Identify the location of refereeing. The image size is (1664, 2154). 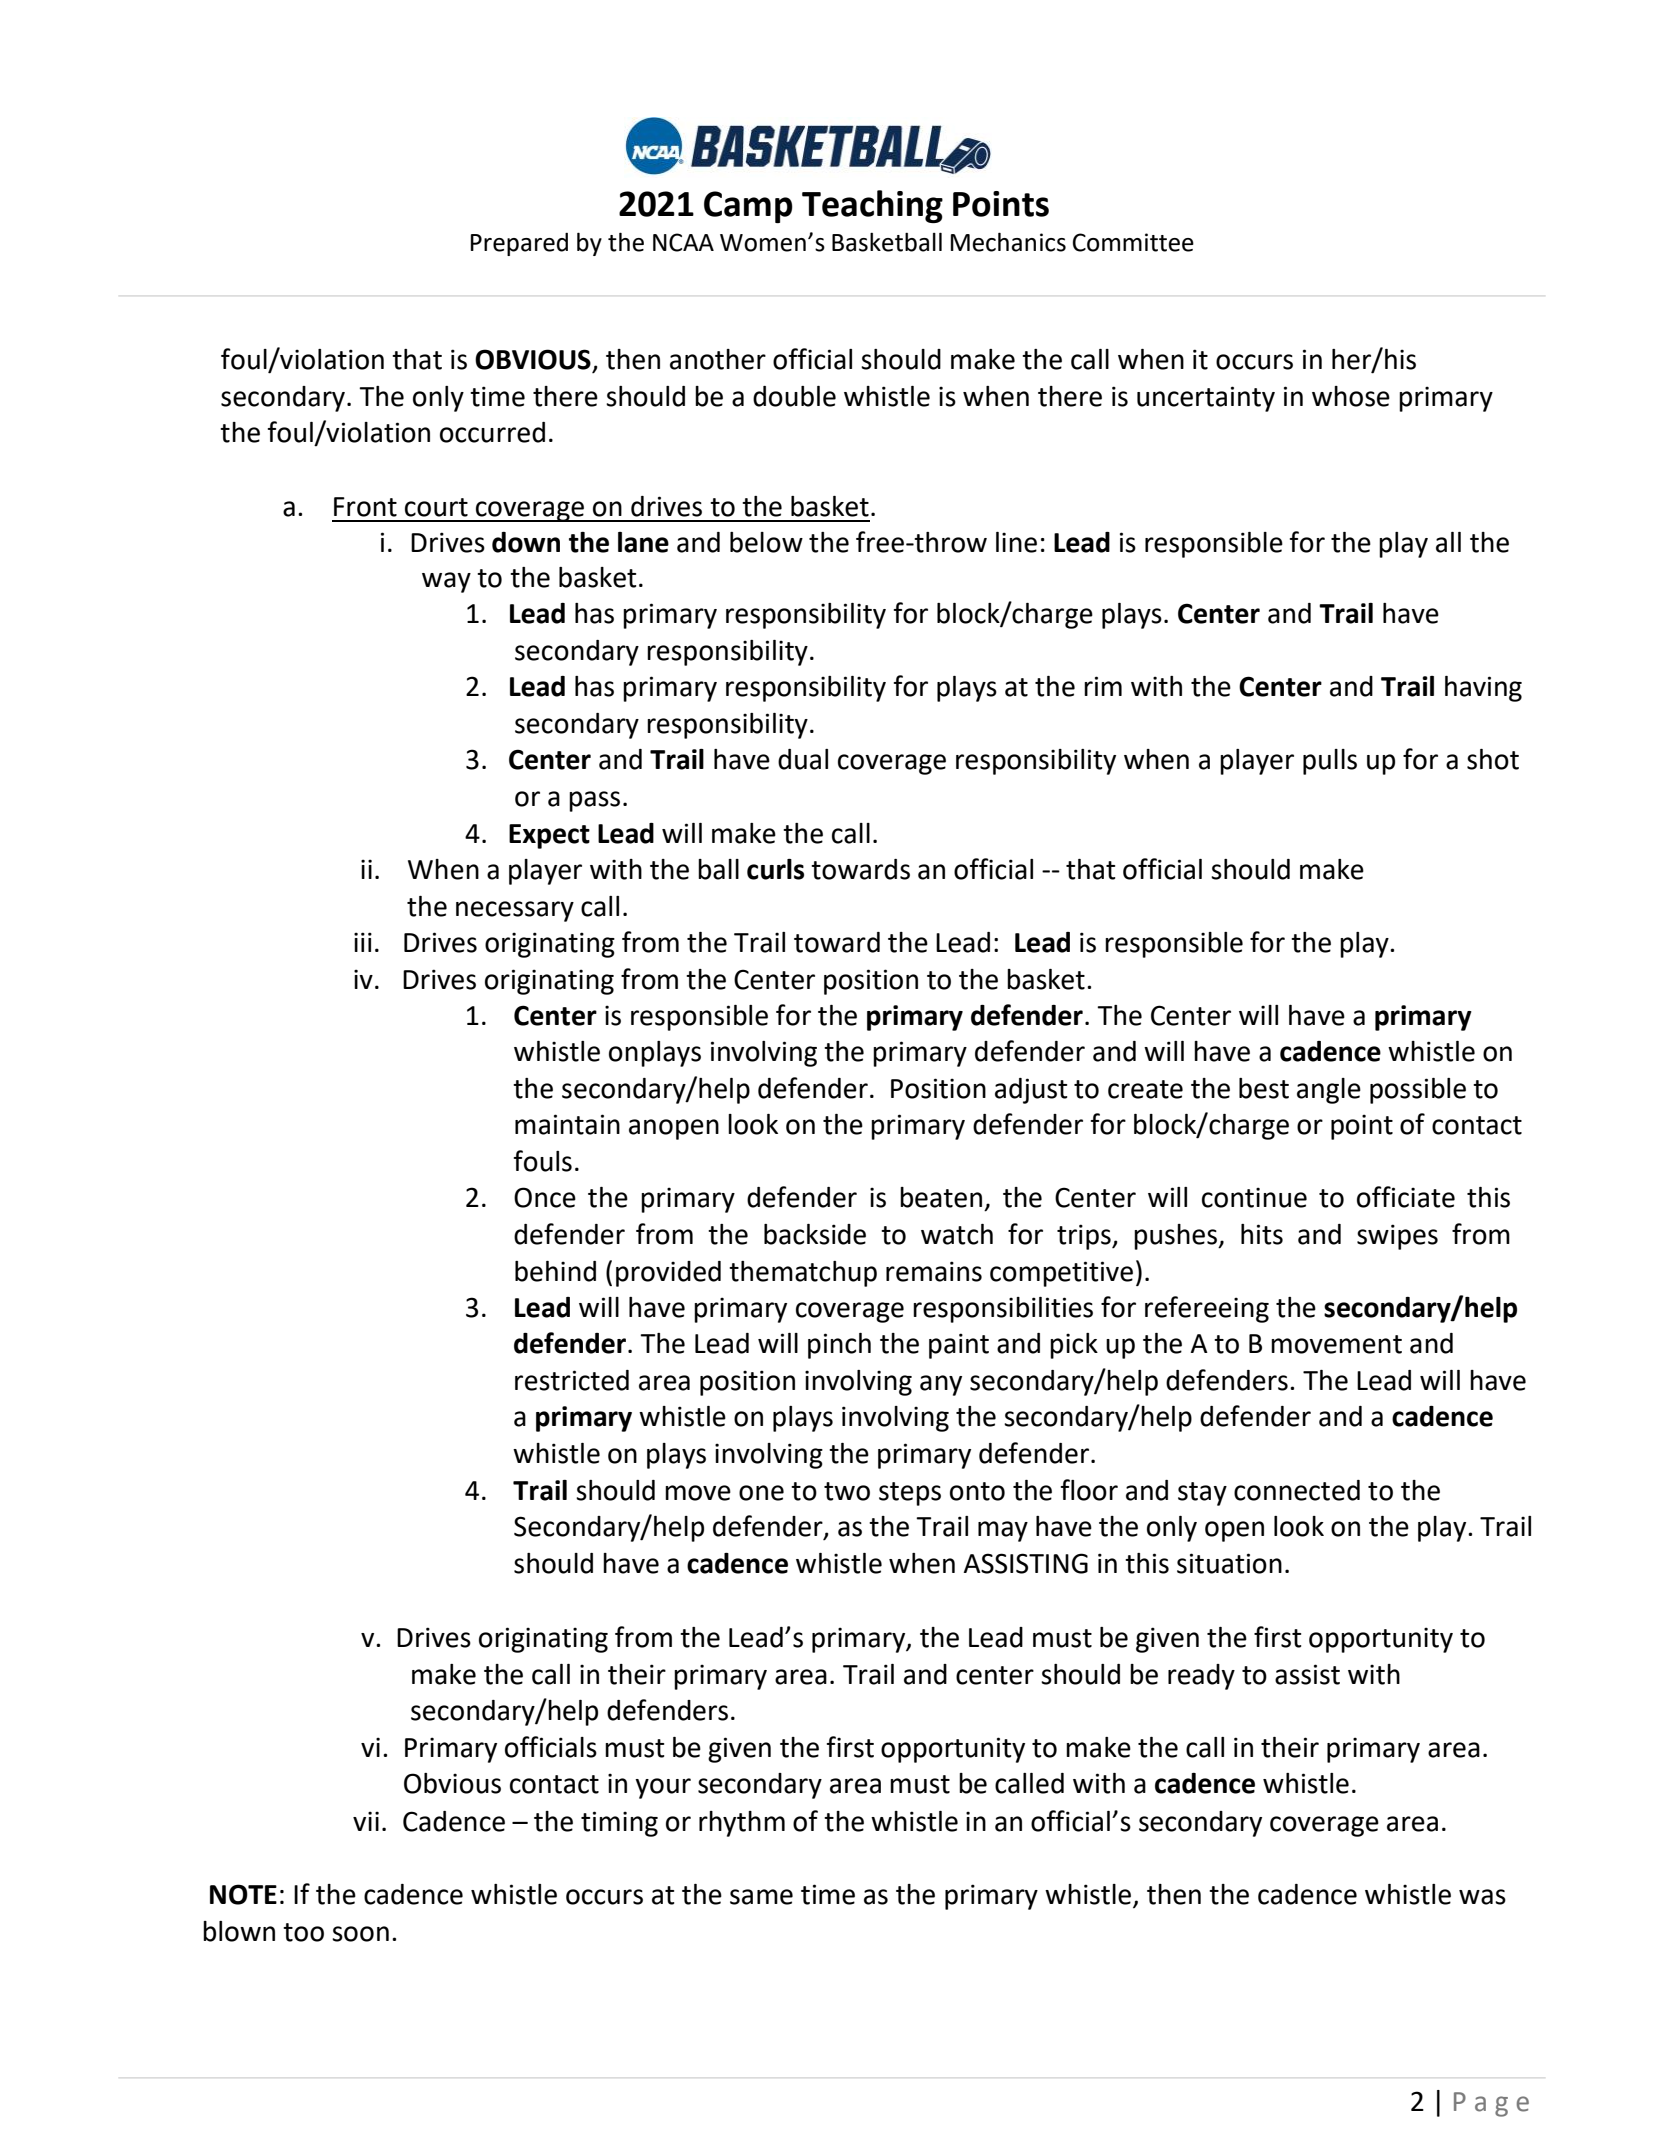
(1207, 1309).
